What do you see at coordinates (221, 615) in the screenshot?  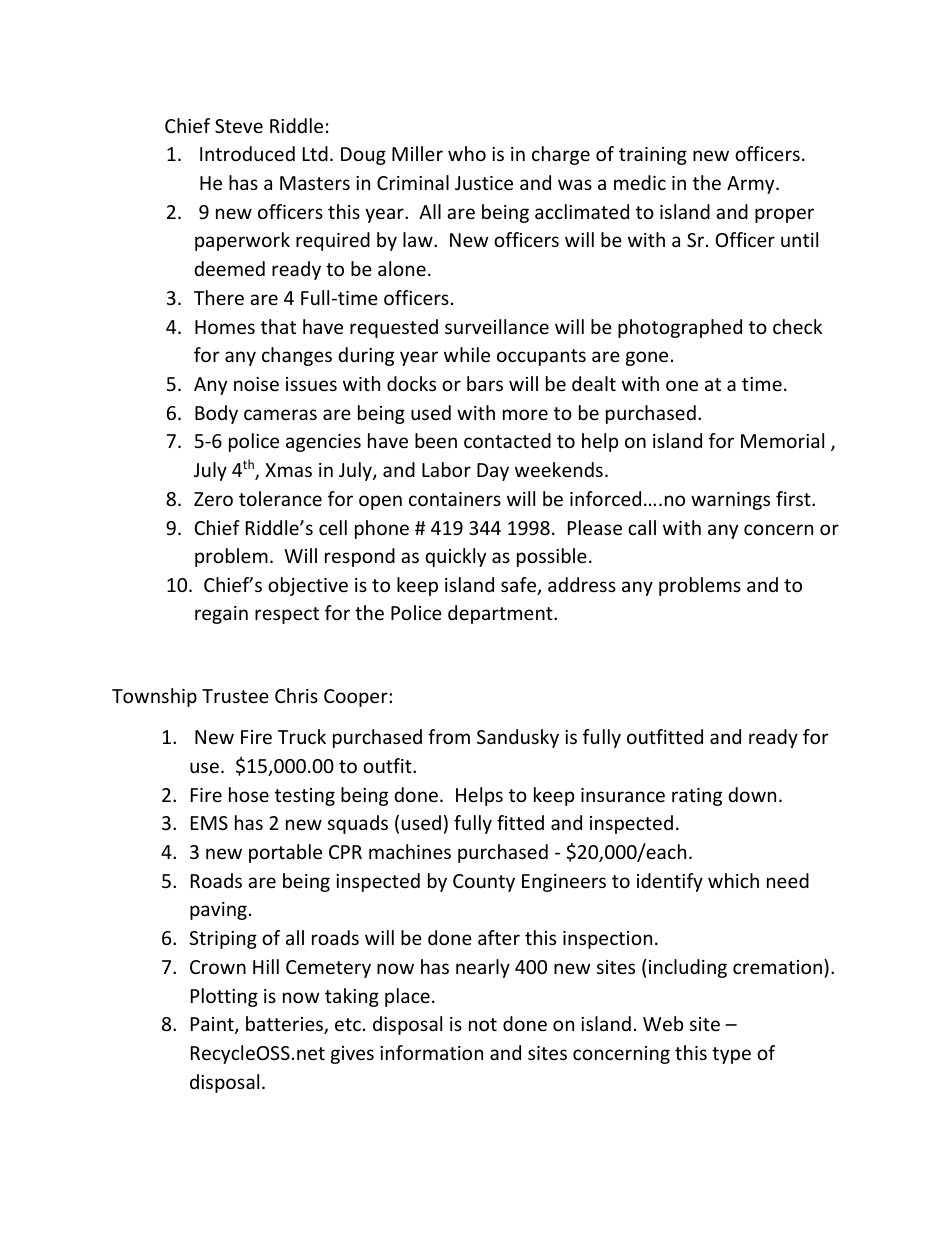 I see `regain` at bounding box center [221, 615].
